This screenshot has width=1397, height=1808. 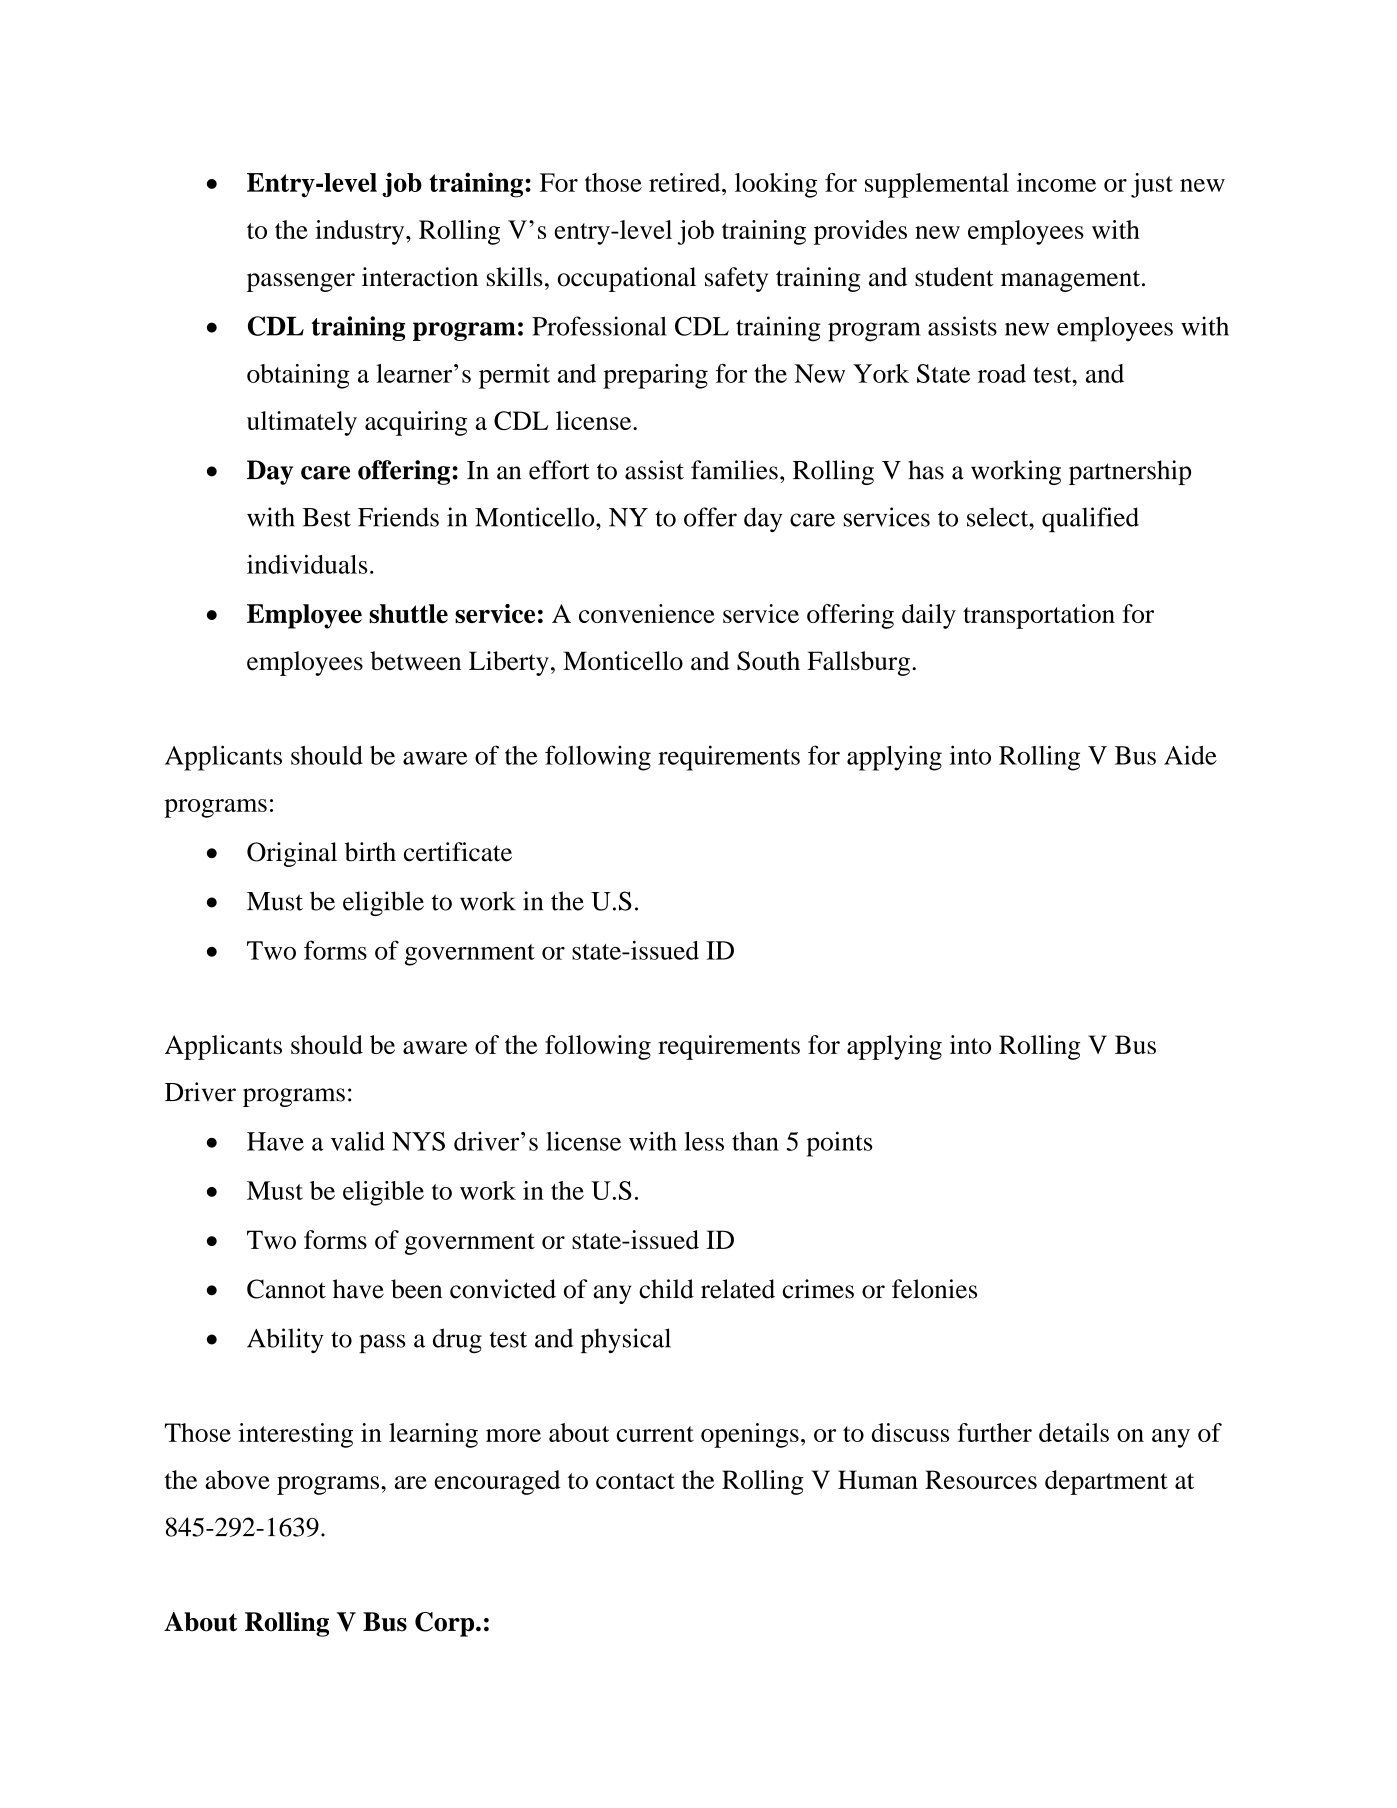 What do you see at coordinates (1039, 616) in the screenshot?
I see `transportation` at bounding box center [1039, 616].
